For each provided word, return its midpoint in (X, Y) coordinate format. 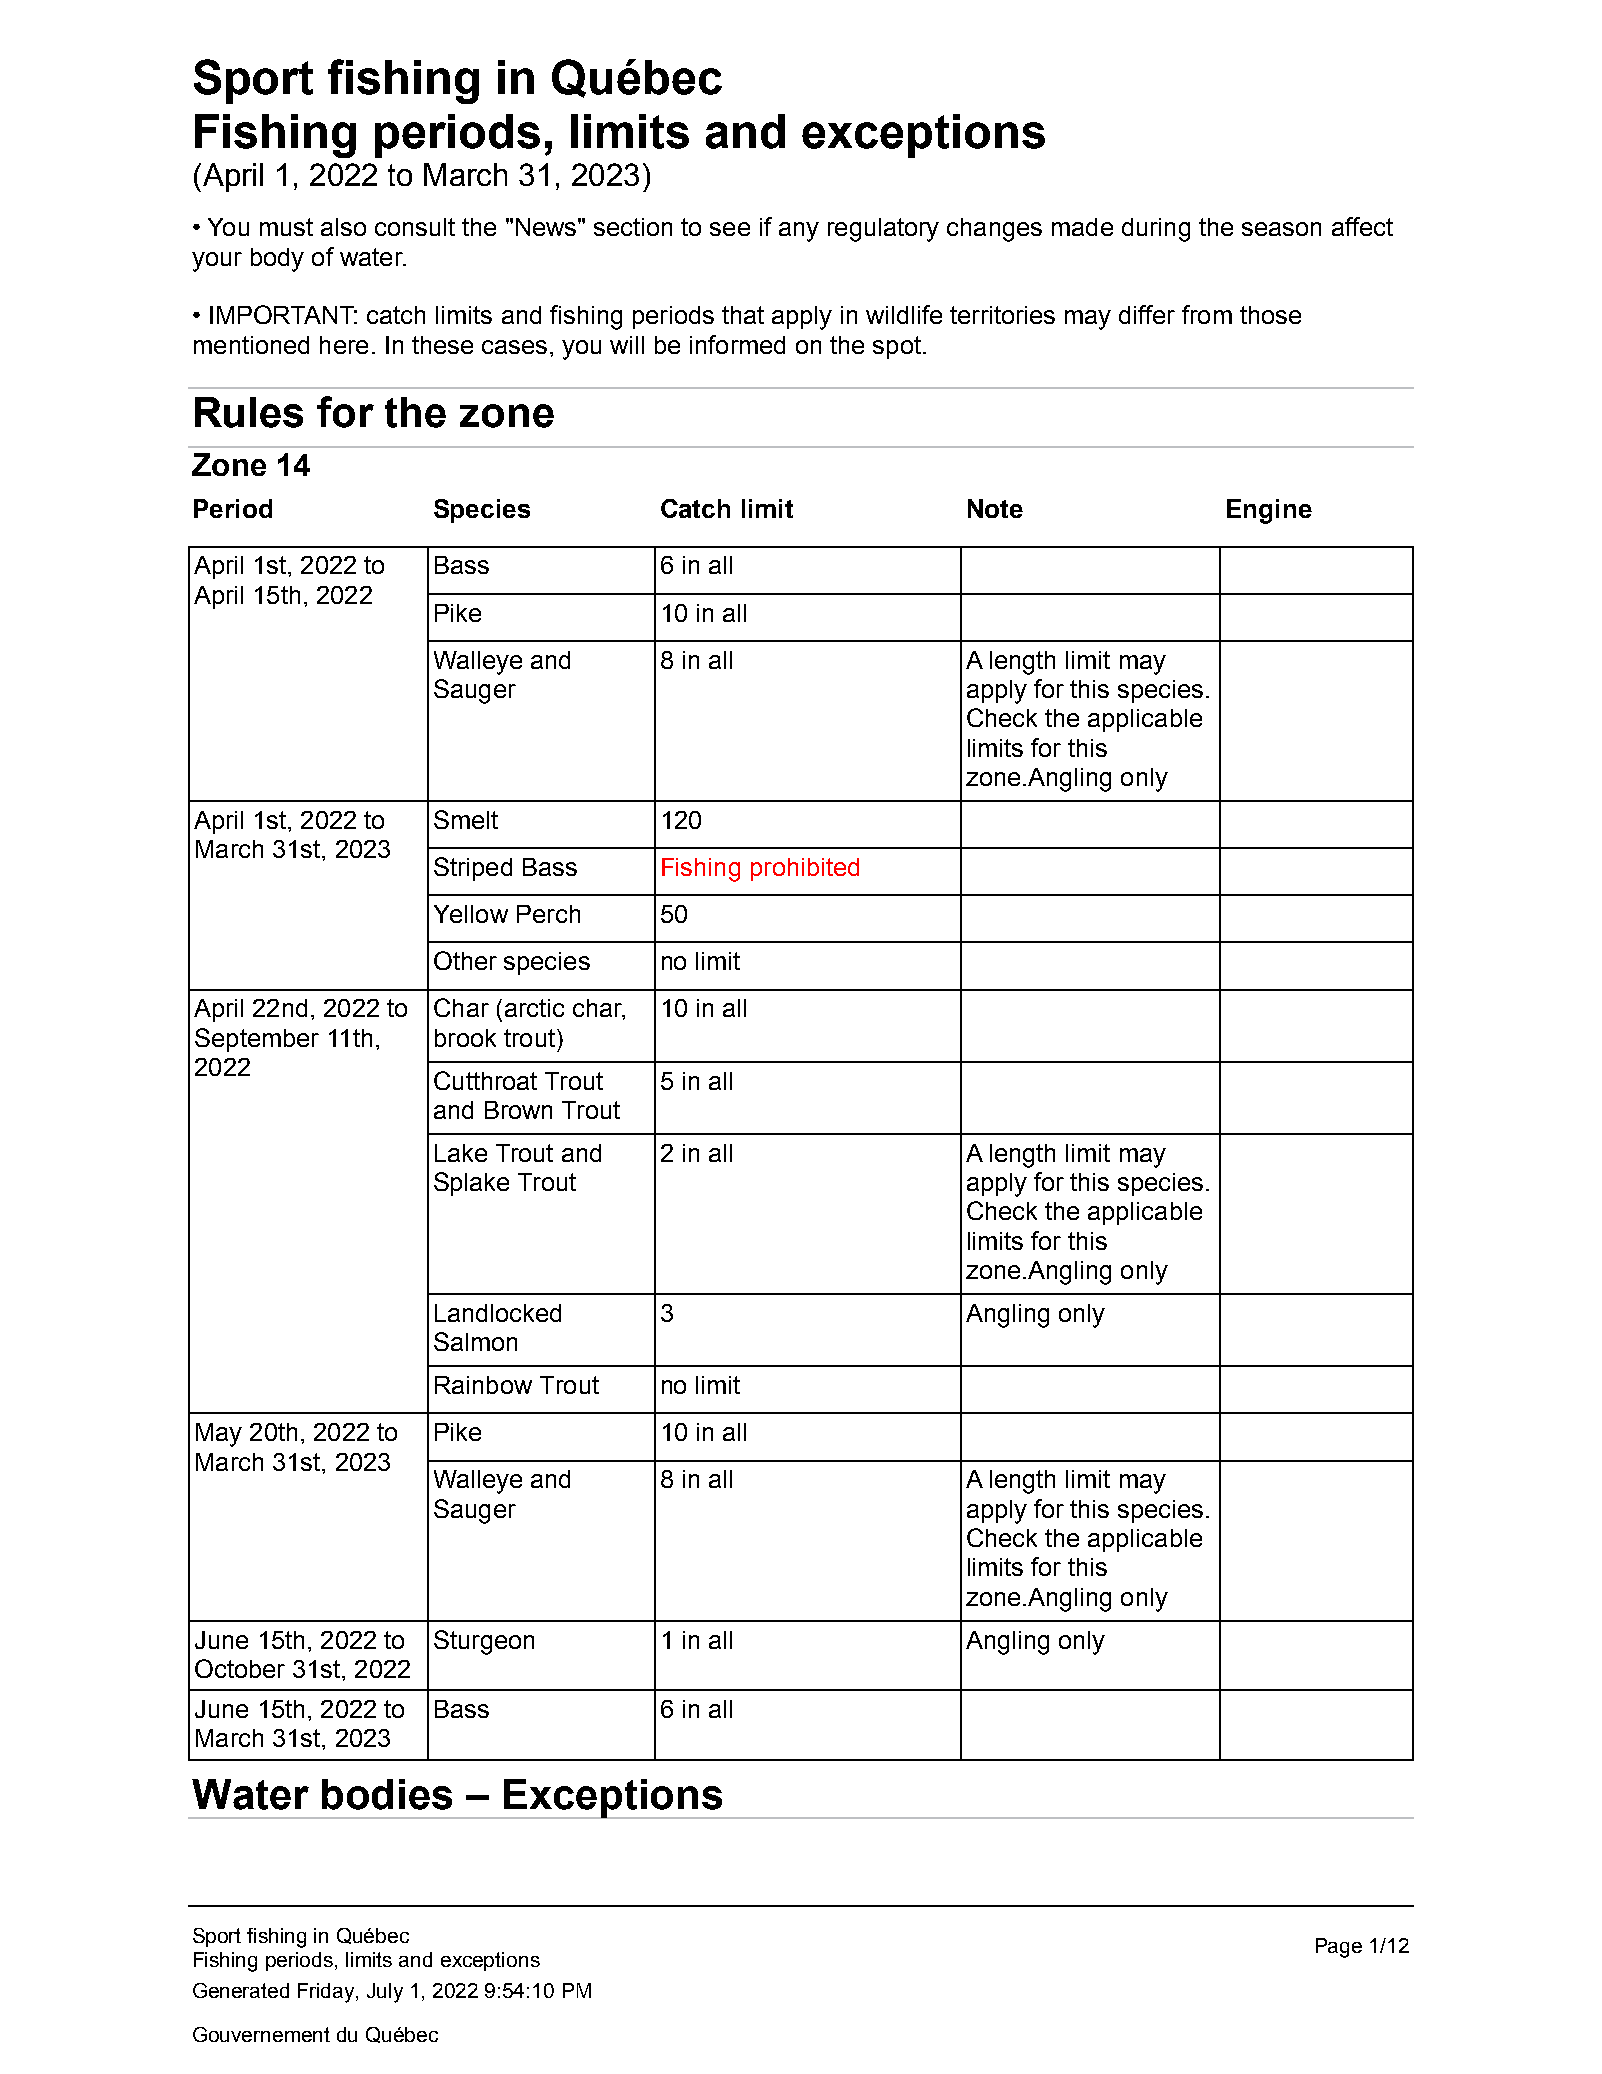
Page (1339, 1948)
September (257, 1040)
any (799, 232)
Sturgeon (484, 1642)
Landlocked (498, 1313)
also (343, 227)
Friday (327, 1993)
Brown (518, 1110)
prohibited (805, 869)
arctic (534, 1008)
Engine (1269, 511)
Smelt (466, 819)
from (1207, 314)
